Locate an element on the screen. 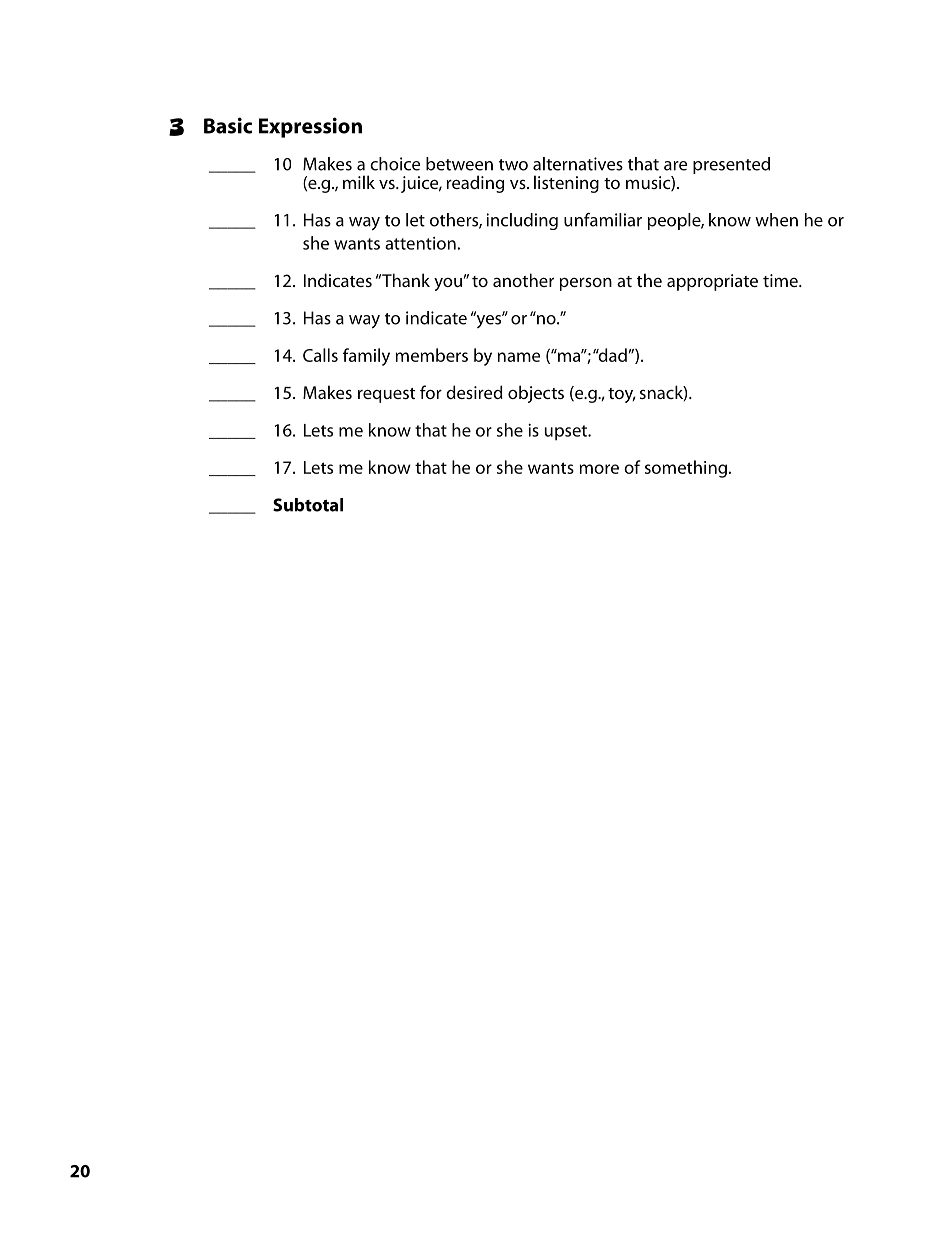 The height and width of the screenshot is (1233, 952). appropriate is located at coordinates (712, 282).
